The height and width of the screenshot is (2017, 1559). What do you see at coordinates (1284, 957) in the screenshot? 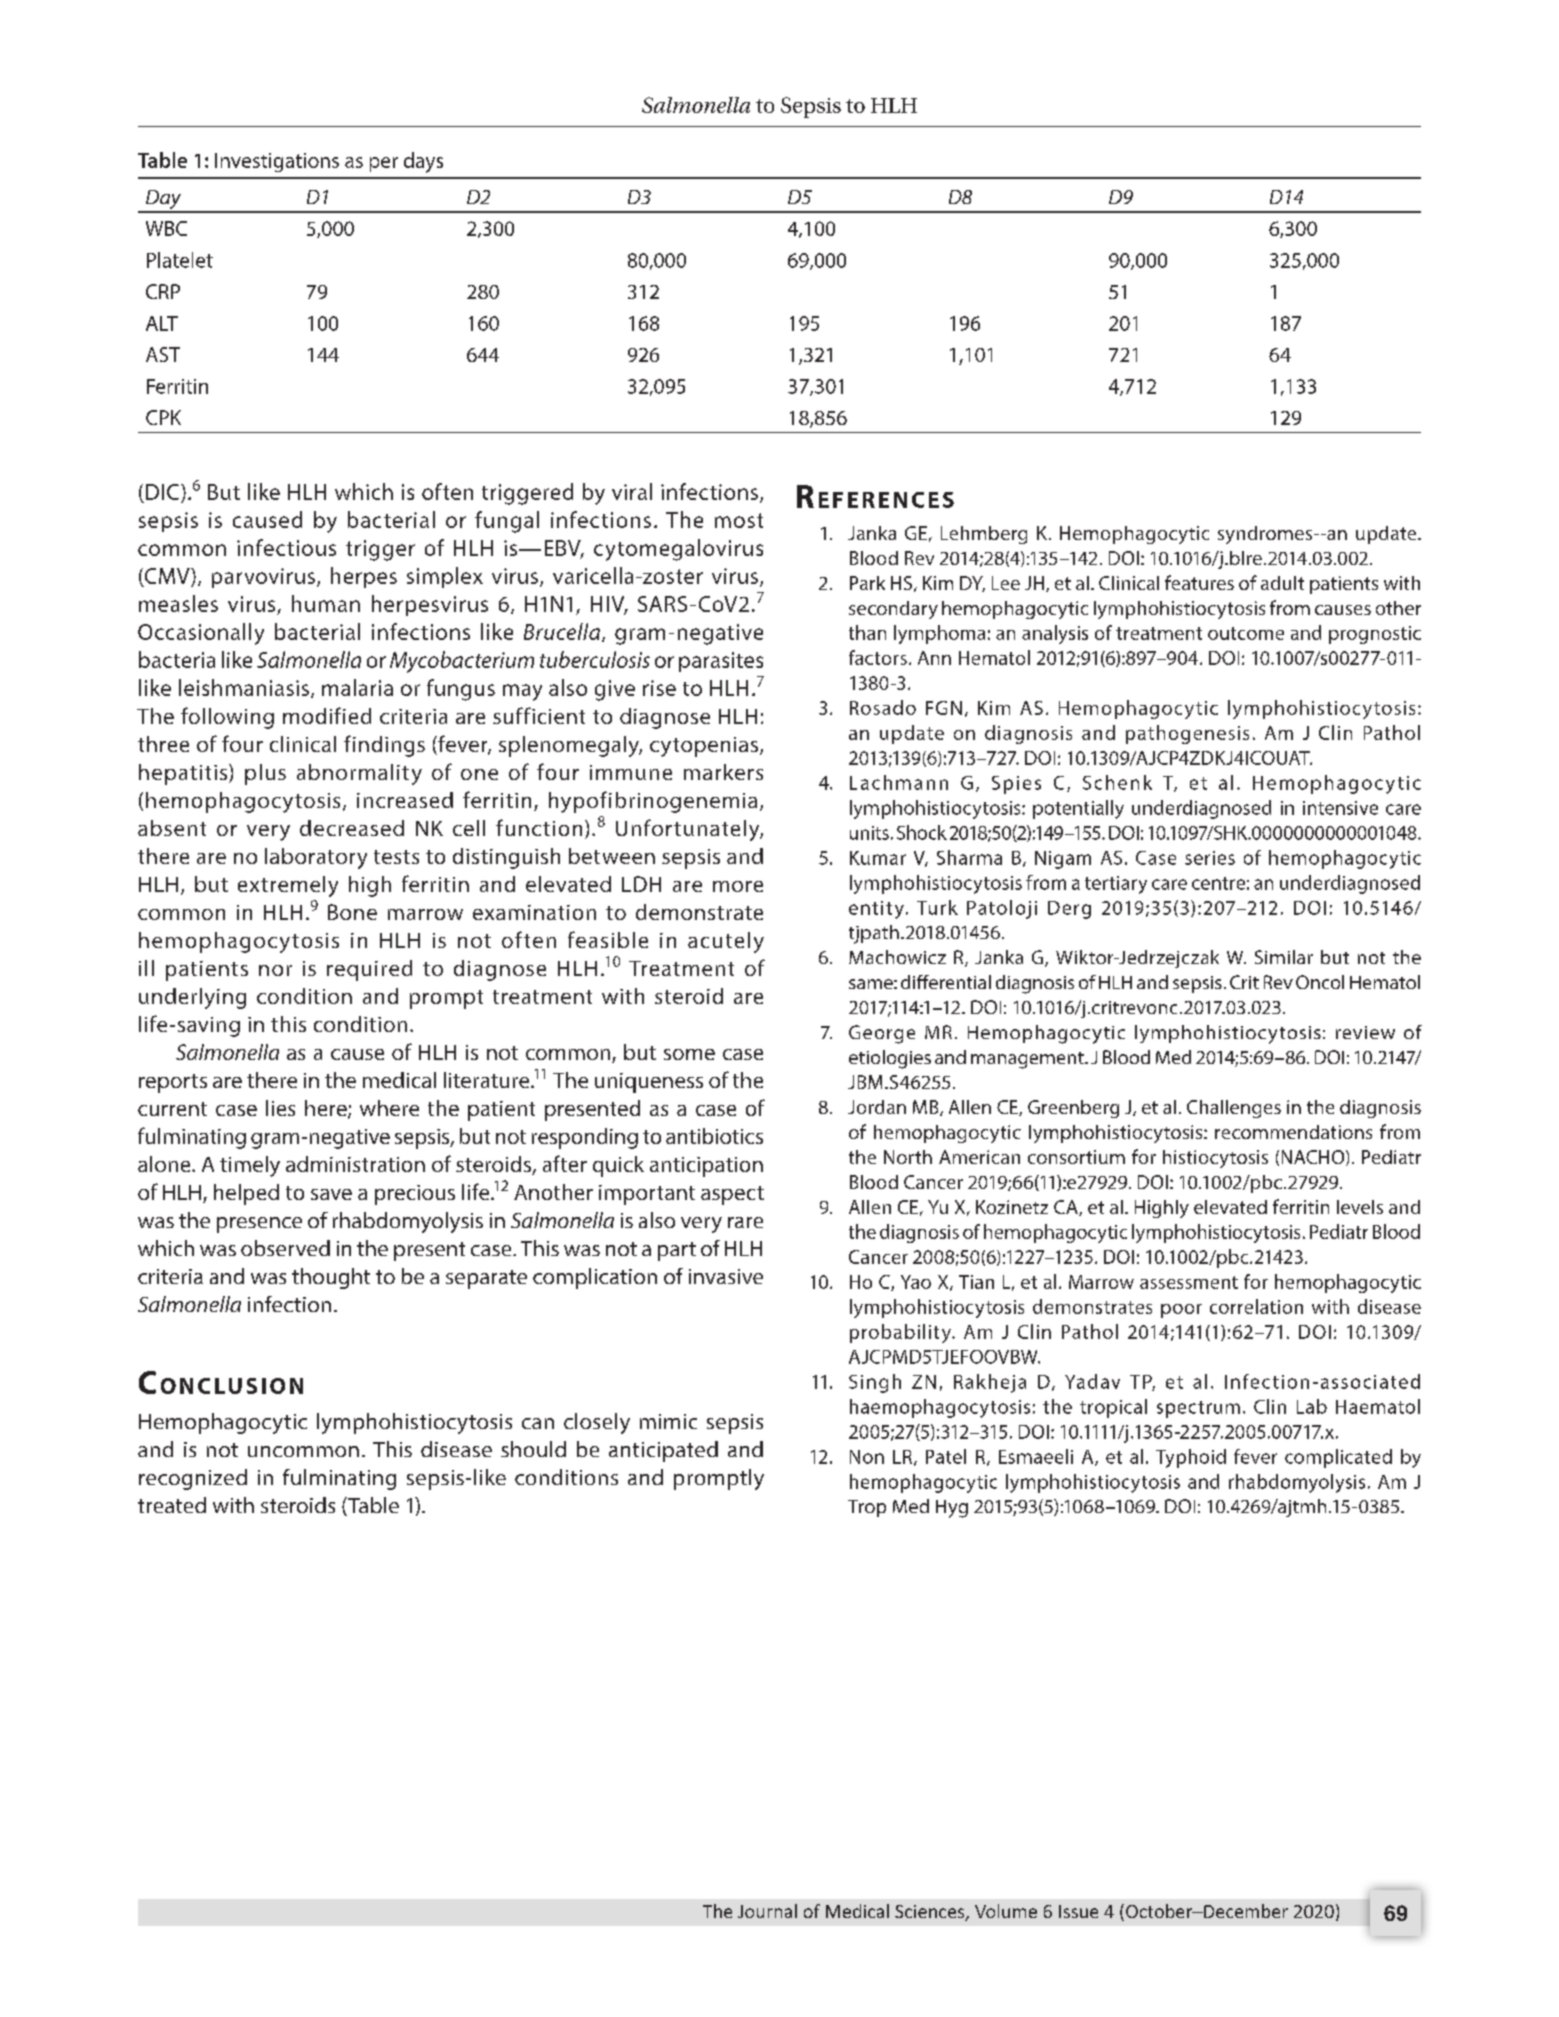
I see `Similar` at bounding box center [1284, 957].
